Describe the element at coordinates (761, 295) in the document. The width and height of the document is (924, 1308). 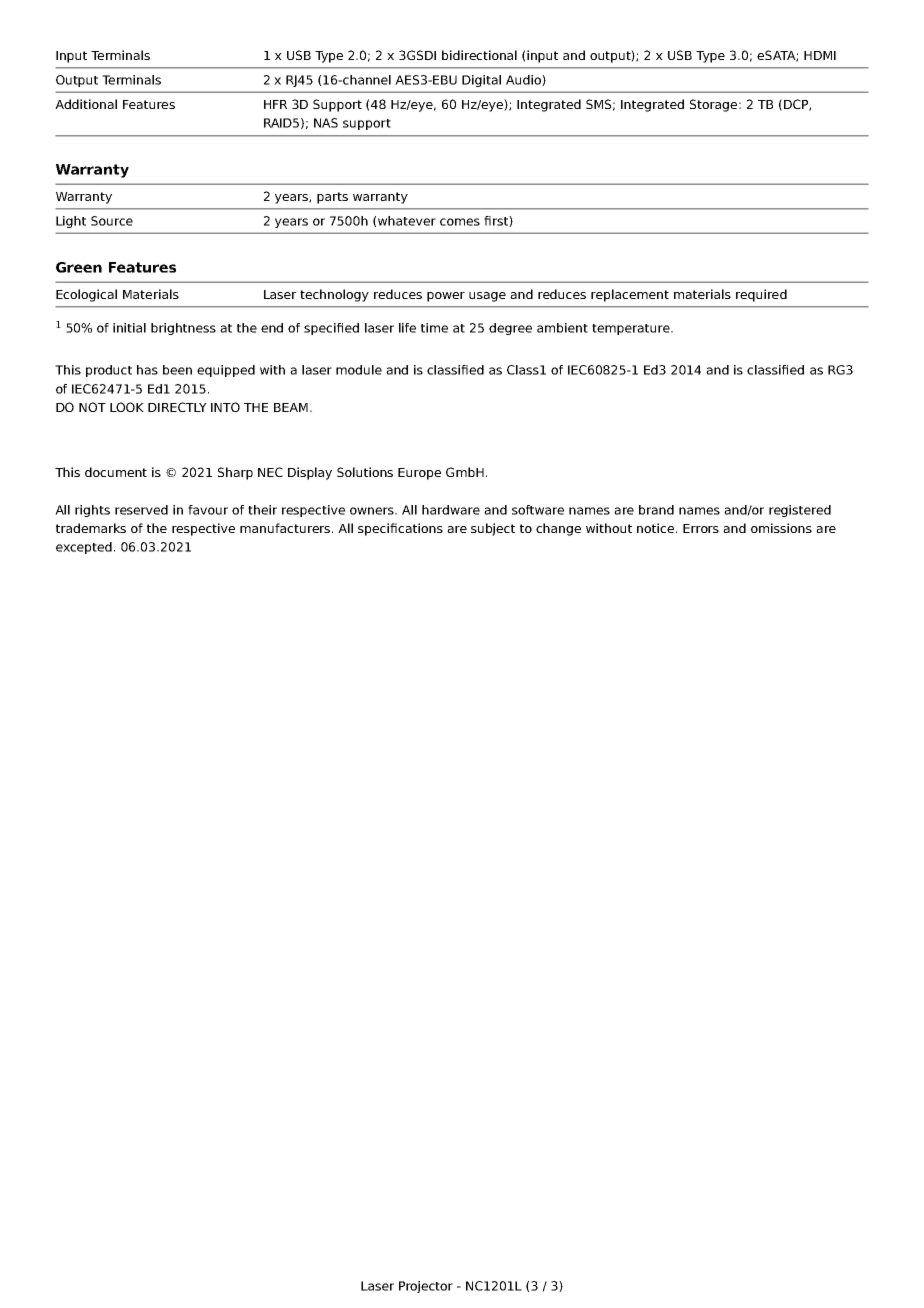
I see `required` at that location.
